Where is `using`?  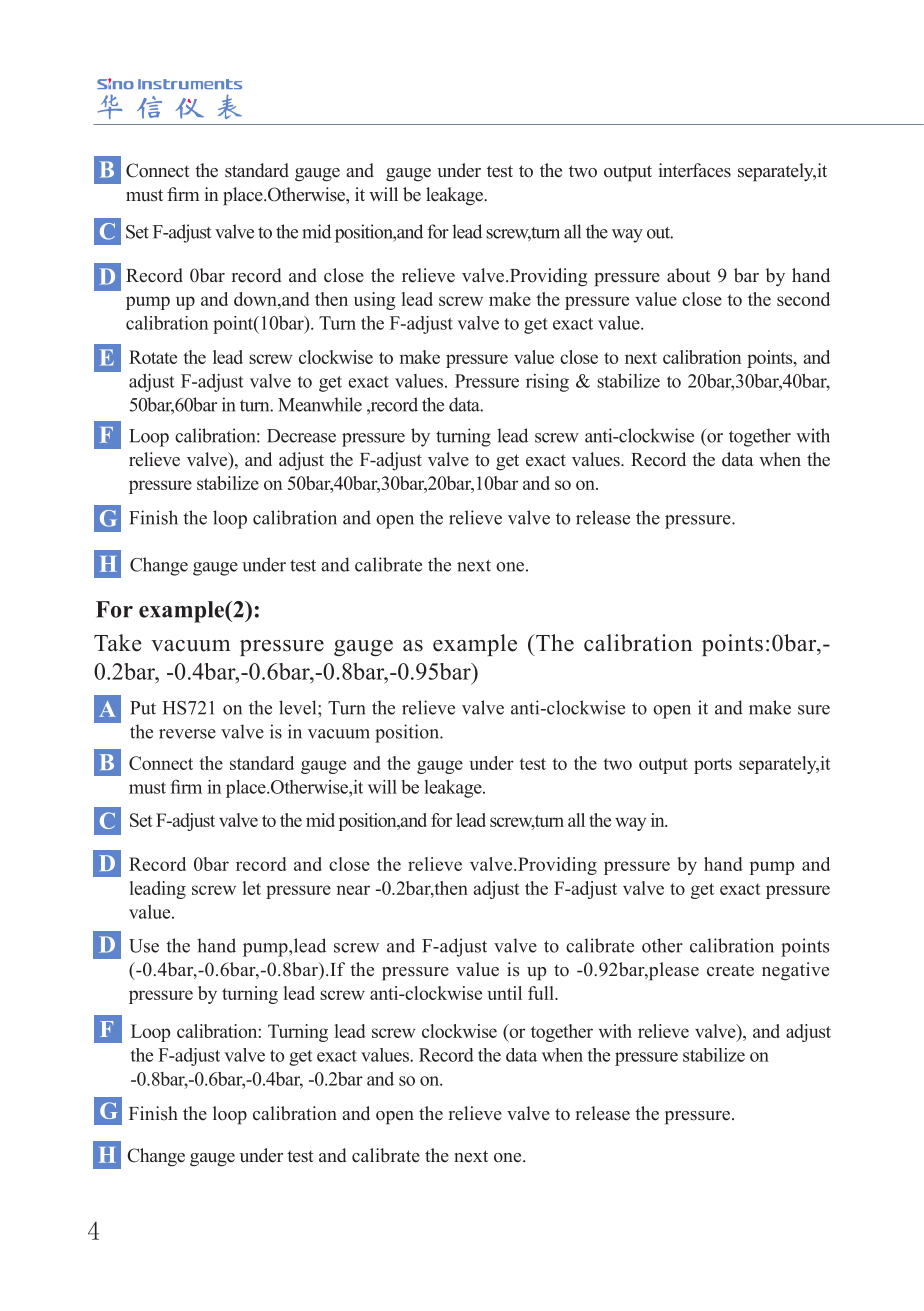
using is located at coordinates (374, 301).
